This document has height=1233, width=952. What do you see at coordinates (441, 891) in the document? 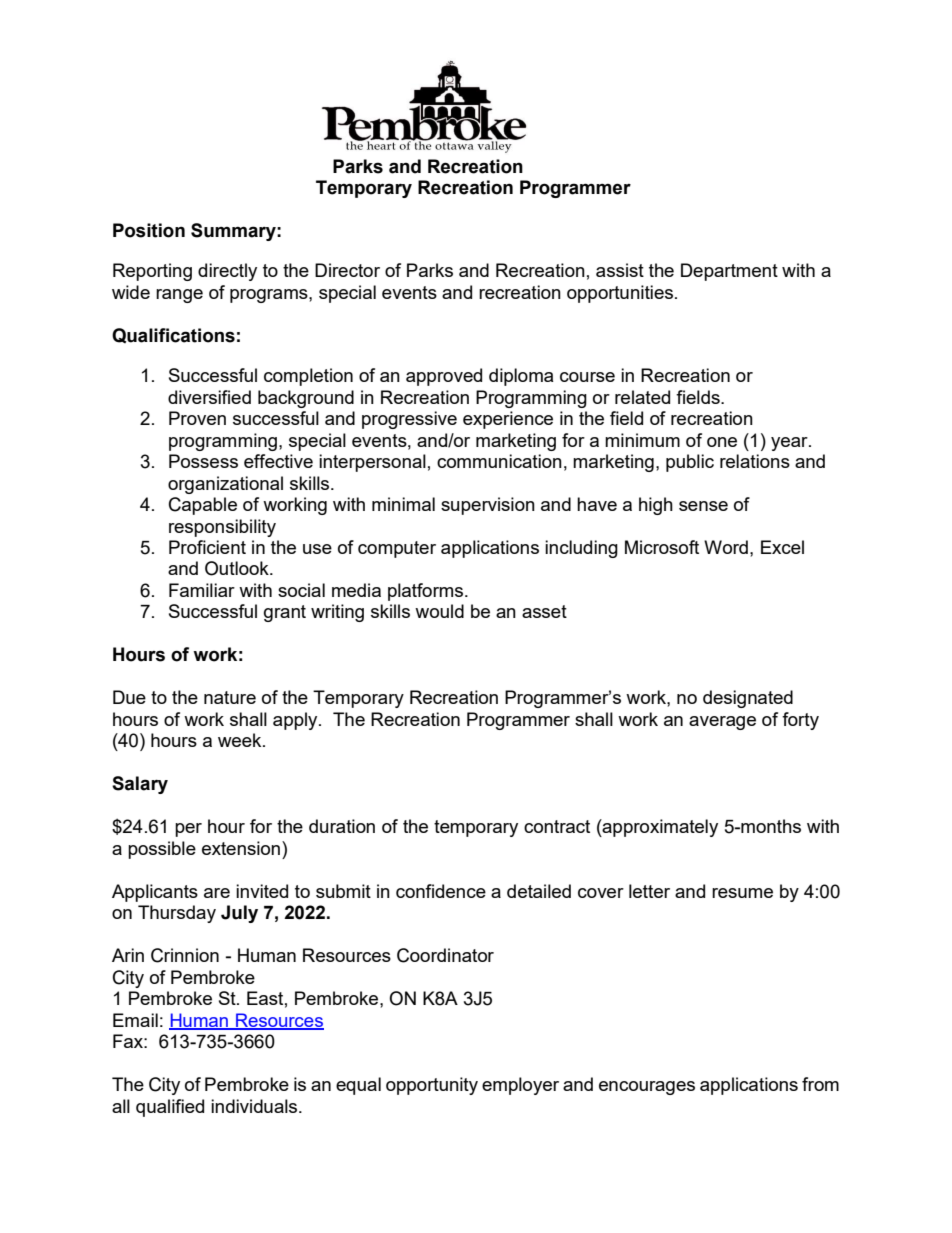
I see `confidence` at bounding box center [441, 891].
